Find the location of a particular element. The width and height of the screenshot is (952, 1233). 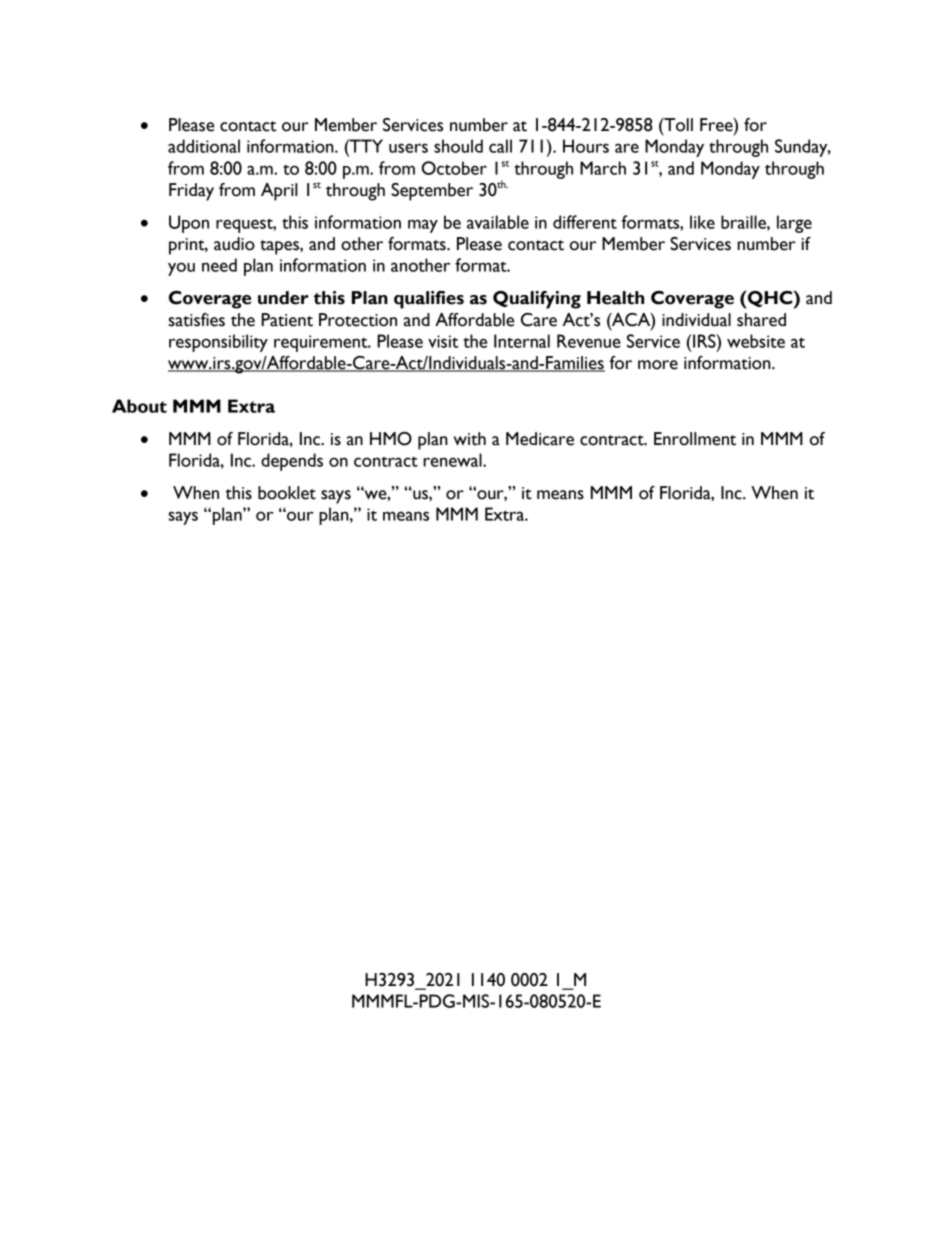

additional is located at coordinates (204, 146).
